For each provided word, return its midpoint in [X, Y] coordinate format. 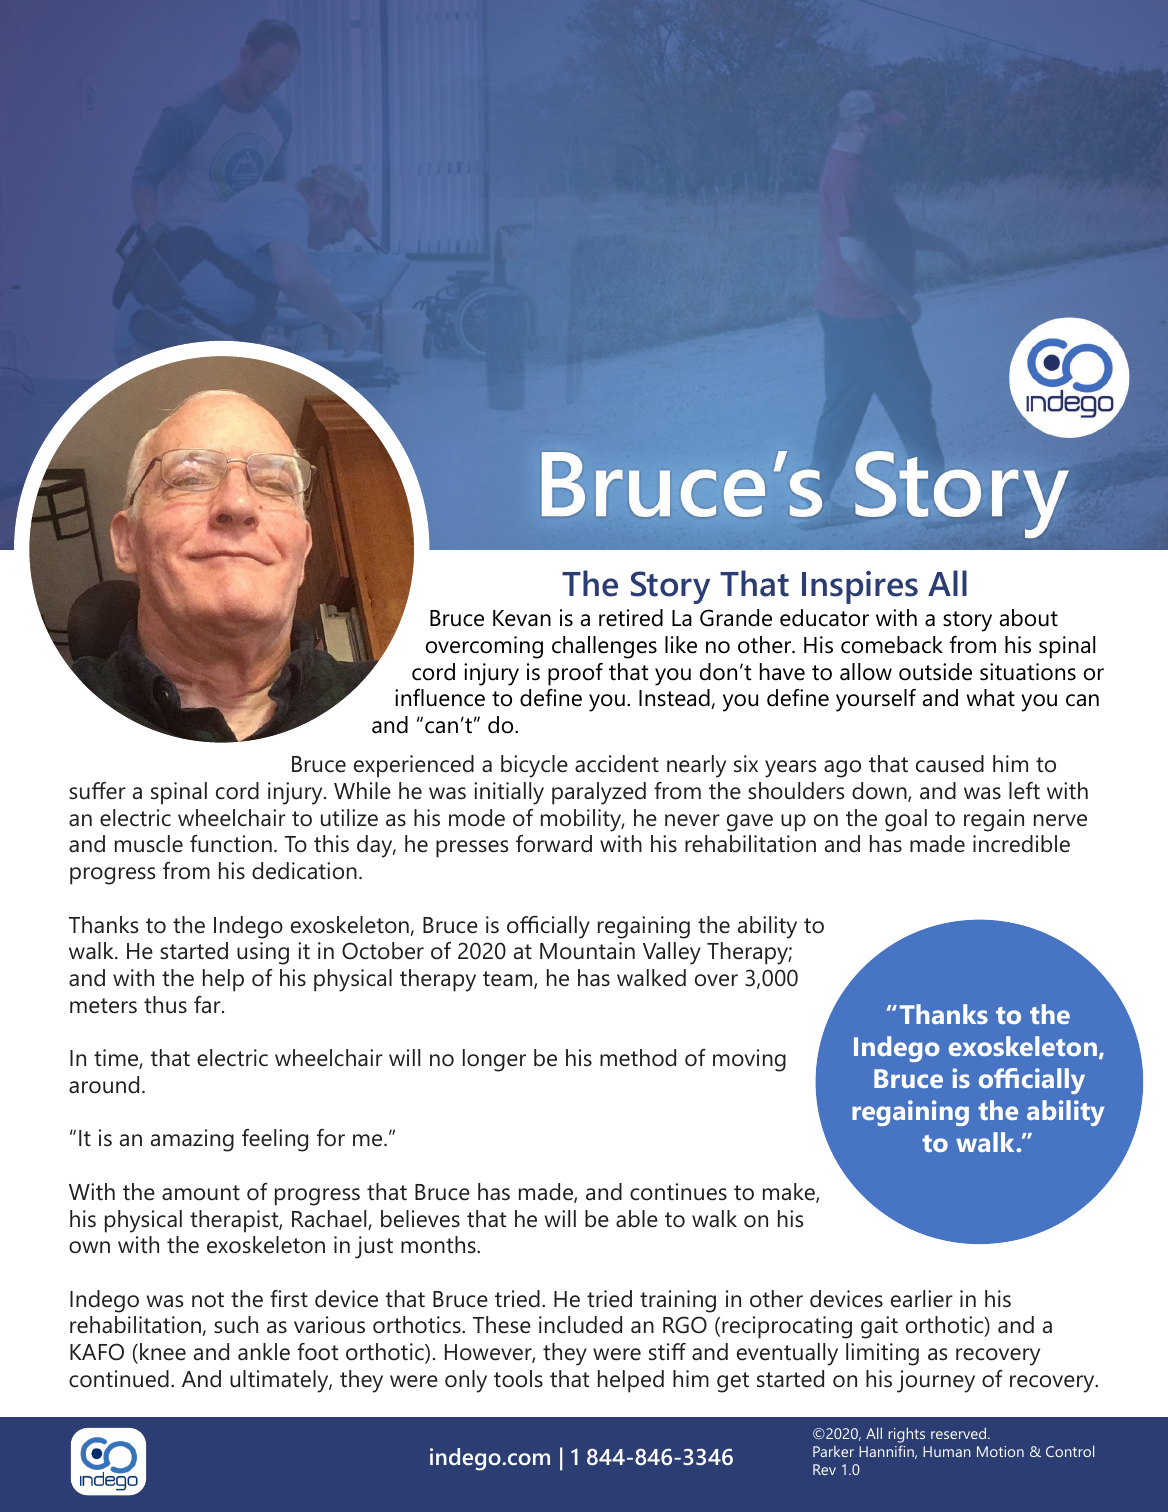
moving [749, 1060]
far [208, 1005]
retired [631, 618]
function [231, 844]
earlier [922, 1299]
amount [201, 1193]
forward [554, 844]
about [1029, 618]
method [638, 1058]
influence [440, 698]
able [637, 1219]
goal [906, 820]
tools [518, 1379]
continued [119, 1379]
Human [947, 1451]
